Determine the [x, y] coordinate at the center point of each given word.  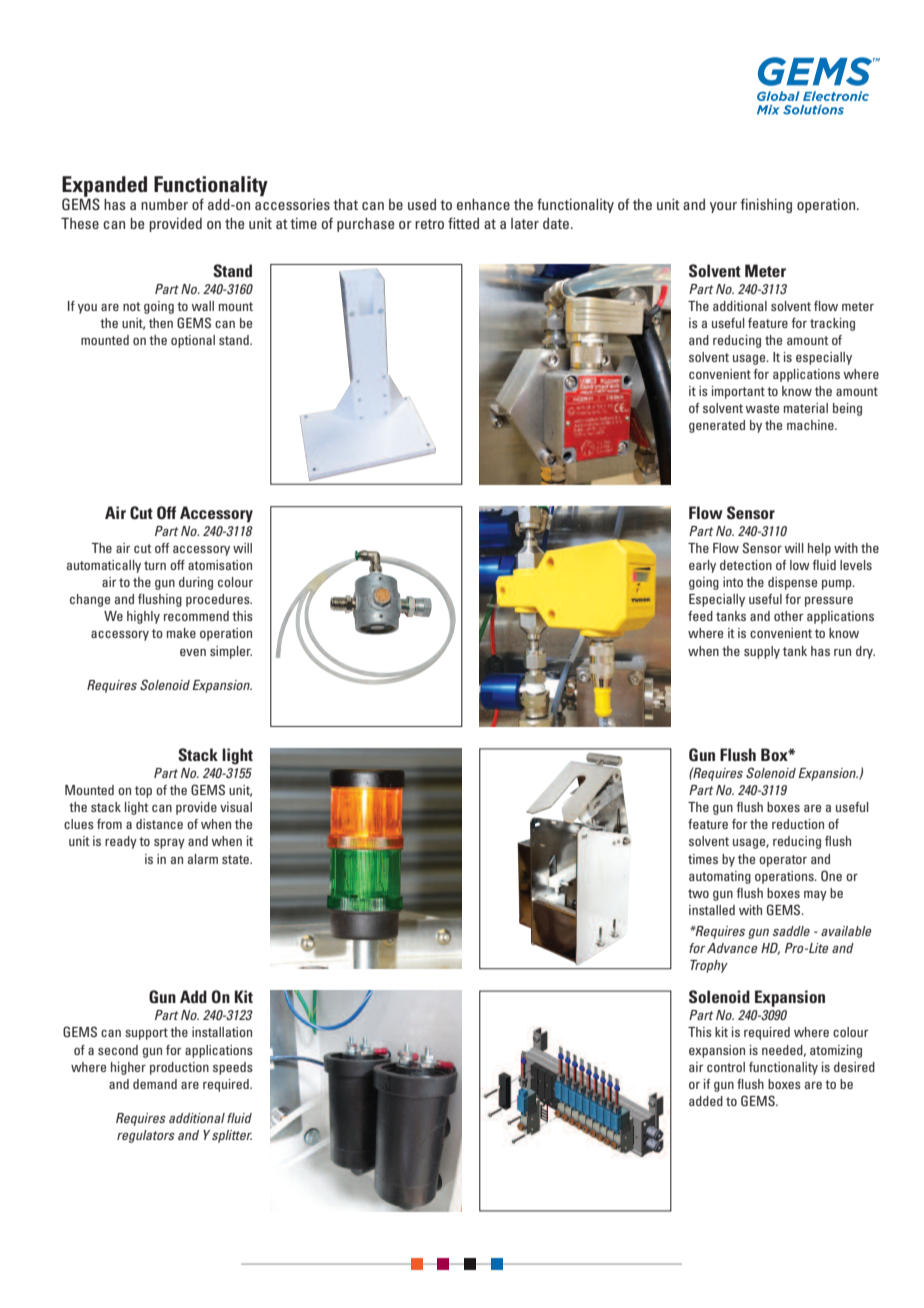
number [164, 204]
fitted [463, 223]
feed [700, 616]
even [193, 652]
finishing [766, 205]
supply [762, 652]
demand [155, 1084]
